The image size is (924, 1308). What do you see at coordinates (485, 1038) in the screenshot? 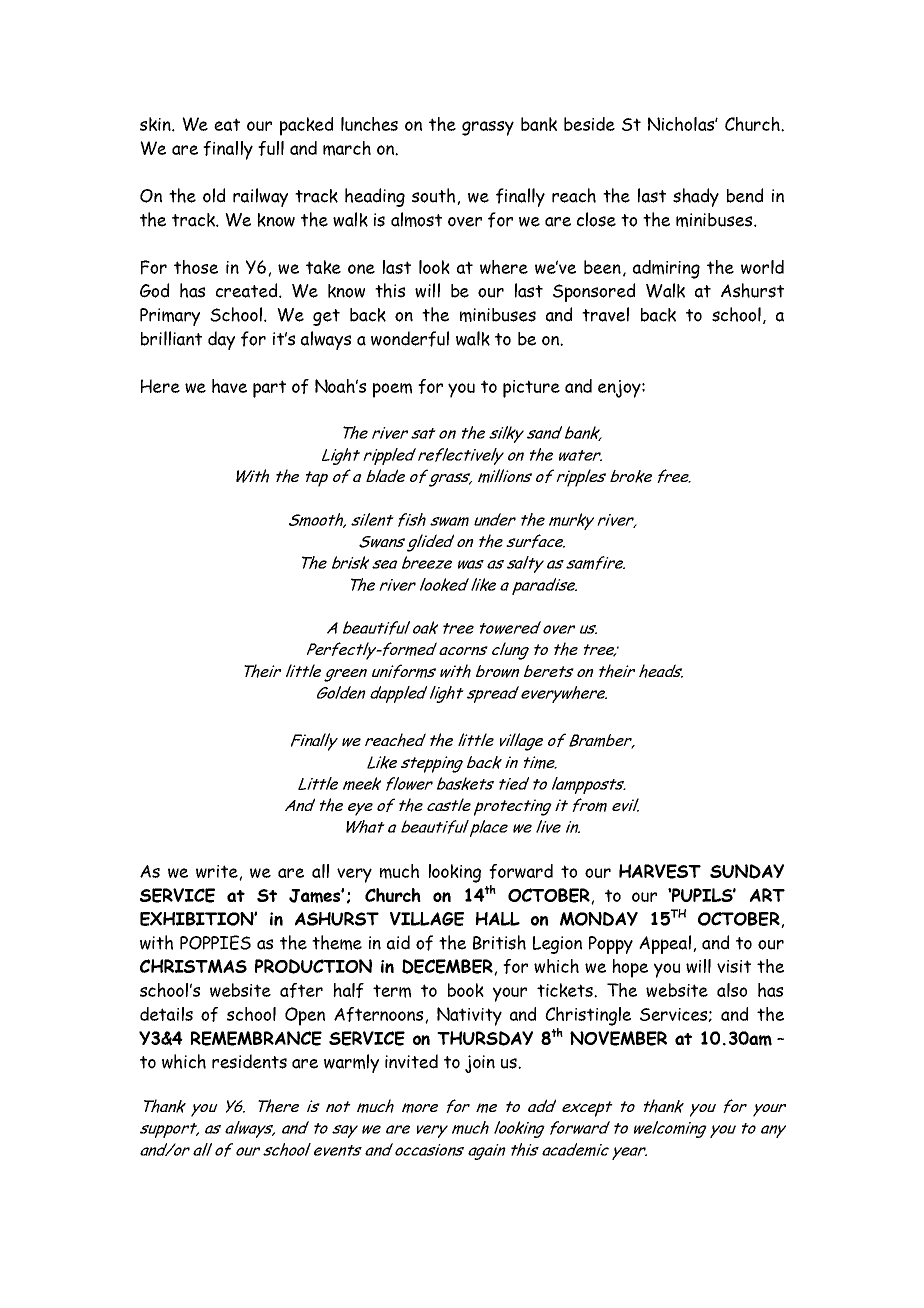
I see `THURSDAY` at bounding box center [485, 1038].
